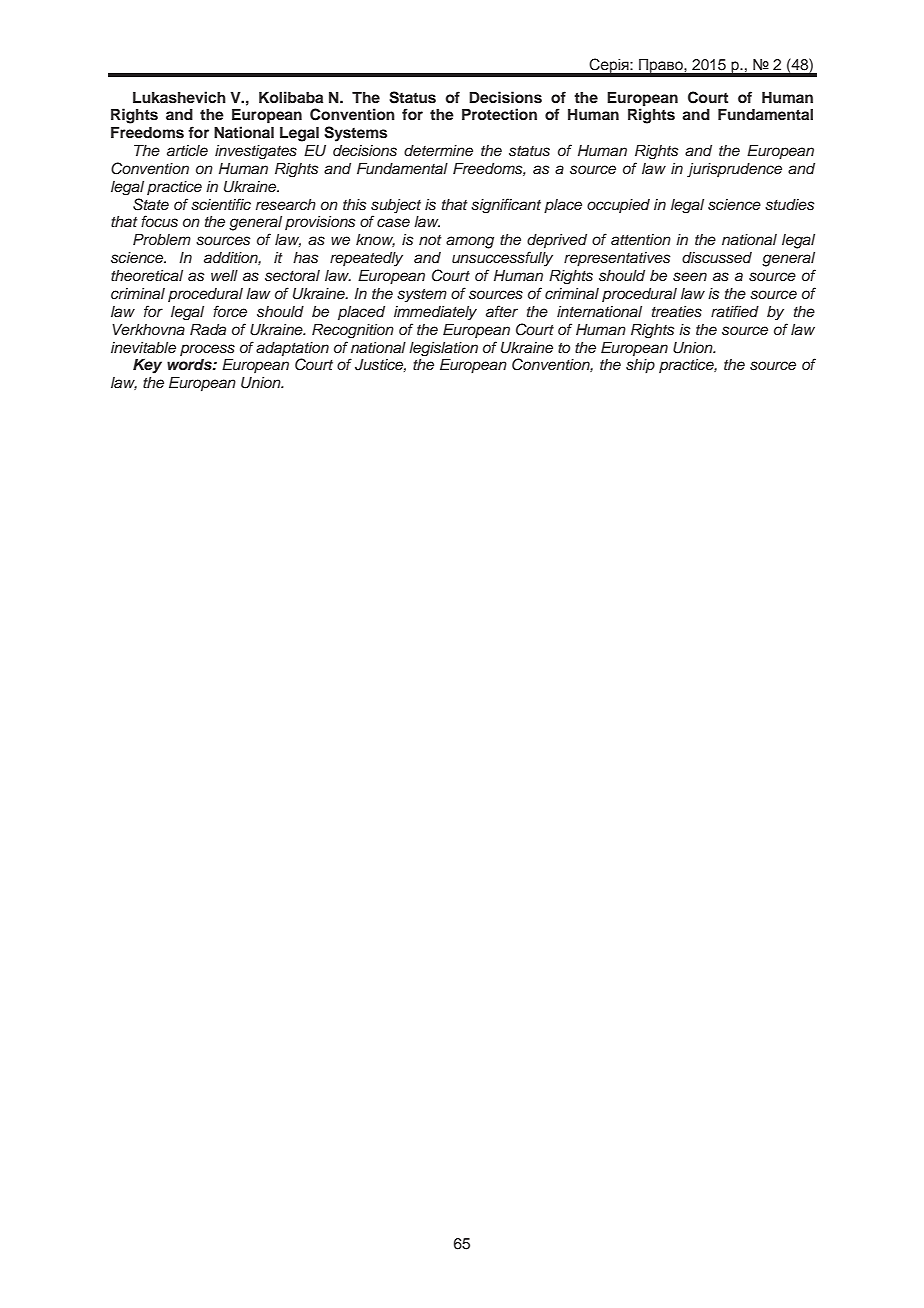 The image size is (924, 1308). What do you see at coordinates (499, 114) in the screenshot?
I see `Protection` at bounding box center [499, 114].
